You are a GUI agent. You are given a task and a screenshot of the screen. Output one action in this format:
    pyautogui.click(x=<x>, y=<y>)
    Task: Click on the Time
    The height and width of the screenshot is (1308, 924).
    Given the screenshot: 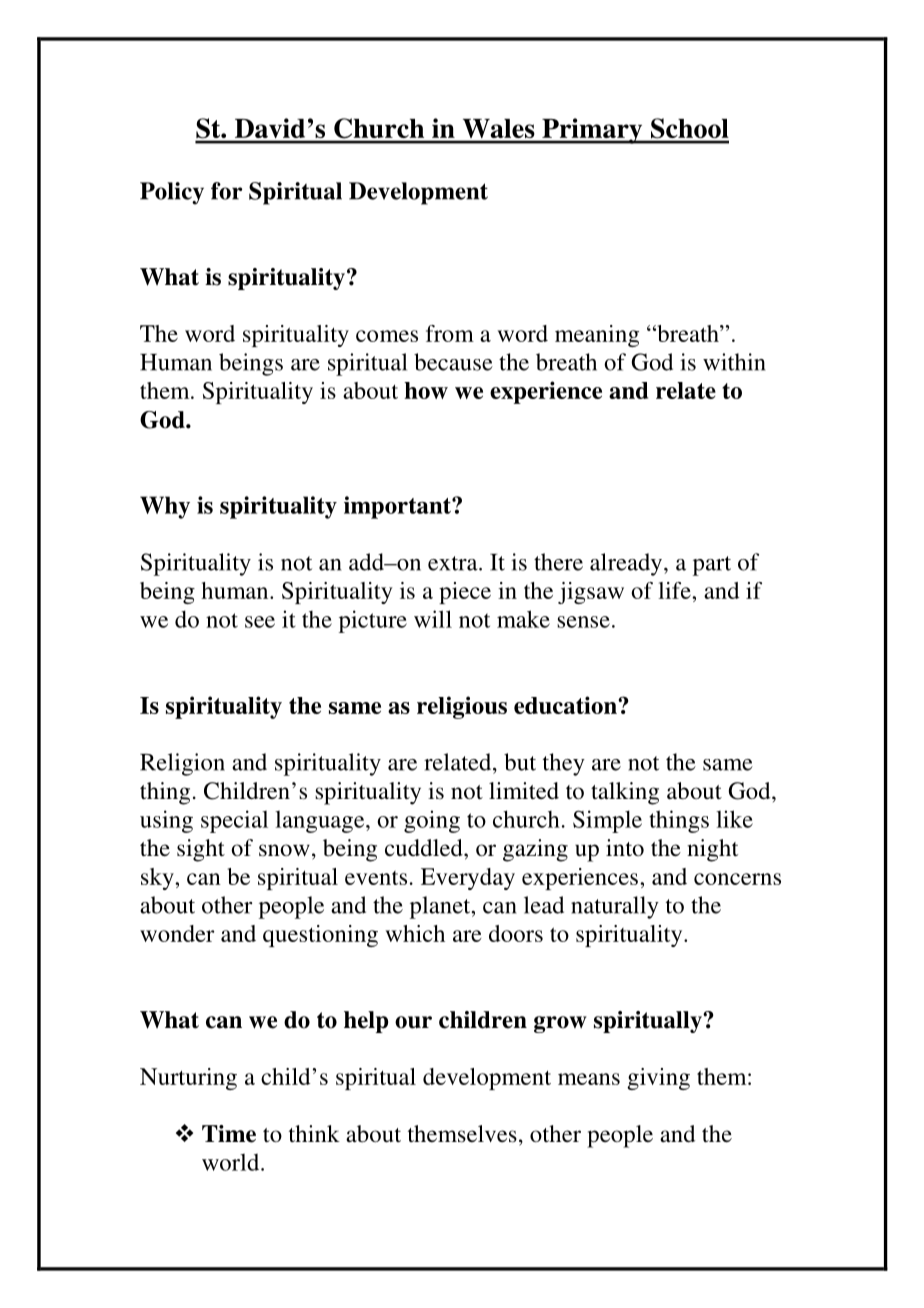 What is the action you would take?
    pyautogui.click(x=229, y=1134)
